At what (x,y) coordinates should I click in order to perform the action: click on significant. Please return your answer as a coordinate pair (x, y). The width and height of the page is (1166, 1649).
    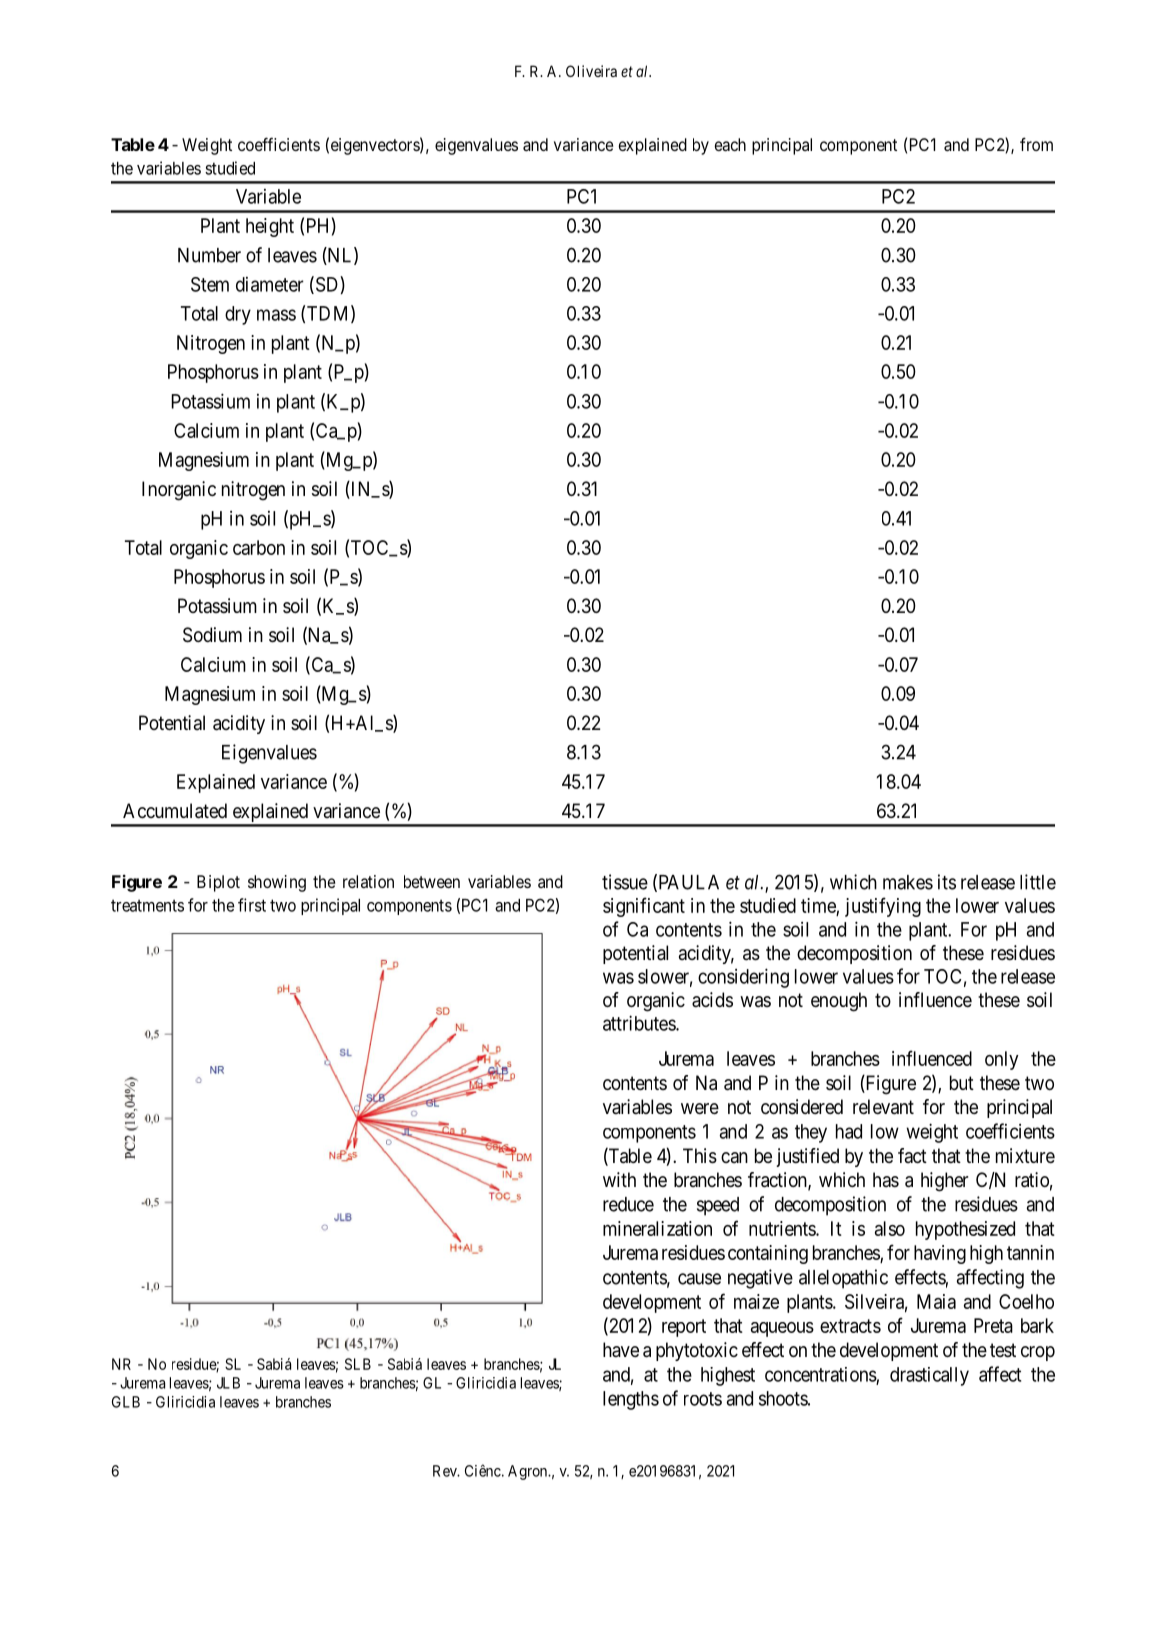
    Looking at the image, I should click on (644, 907).
